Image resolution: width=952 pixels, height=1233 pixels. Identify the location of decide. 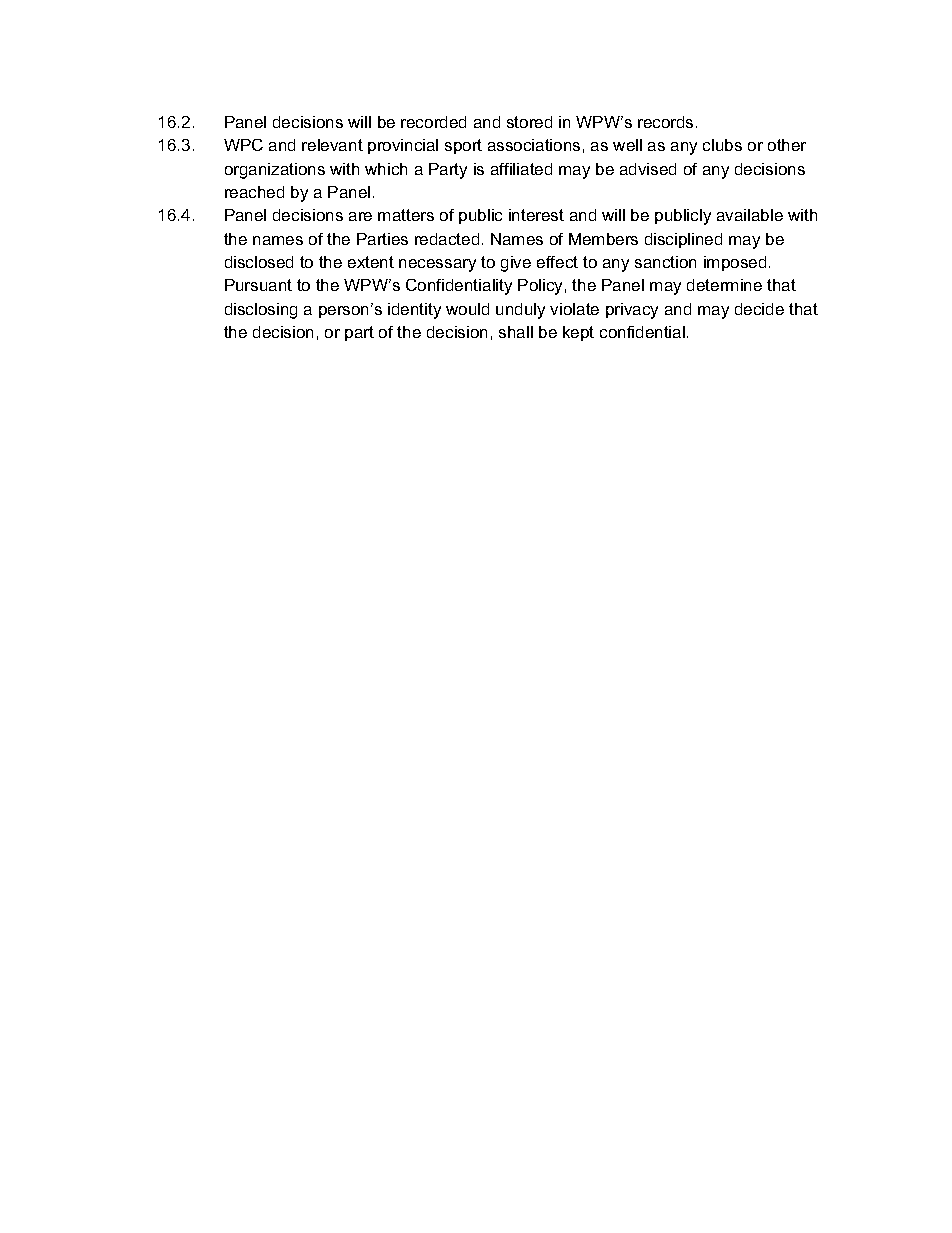
(759, 309).
